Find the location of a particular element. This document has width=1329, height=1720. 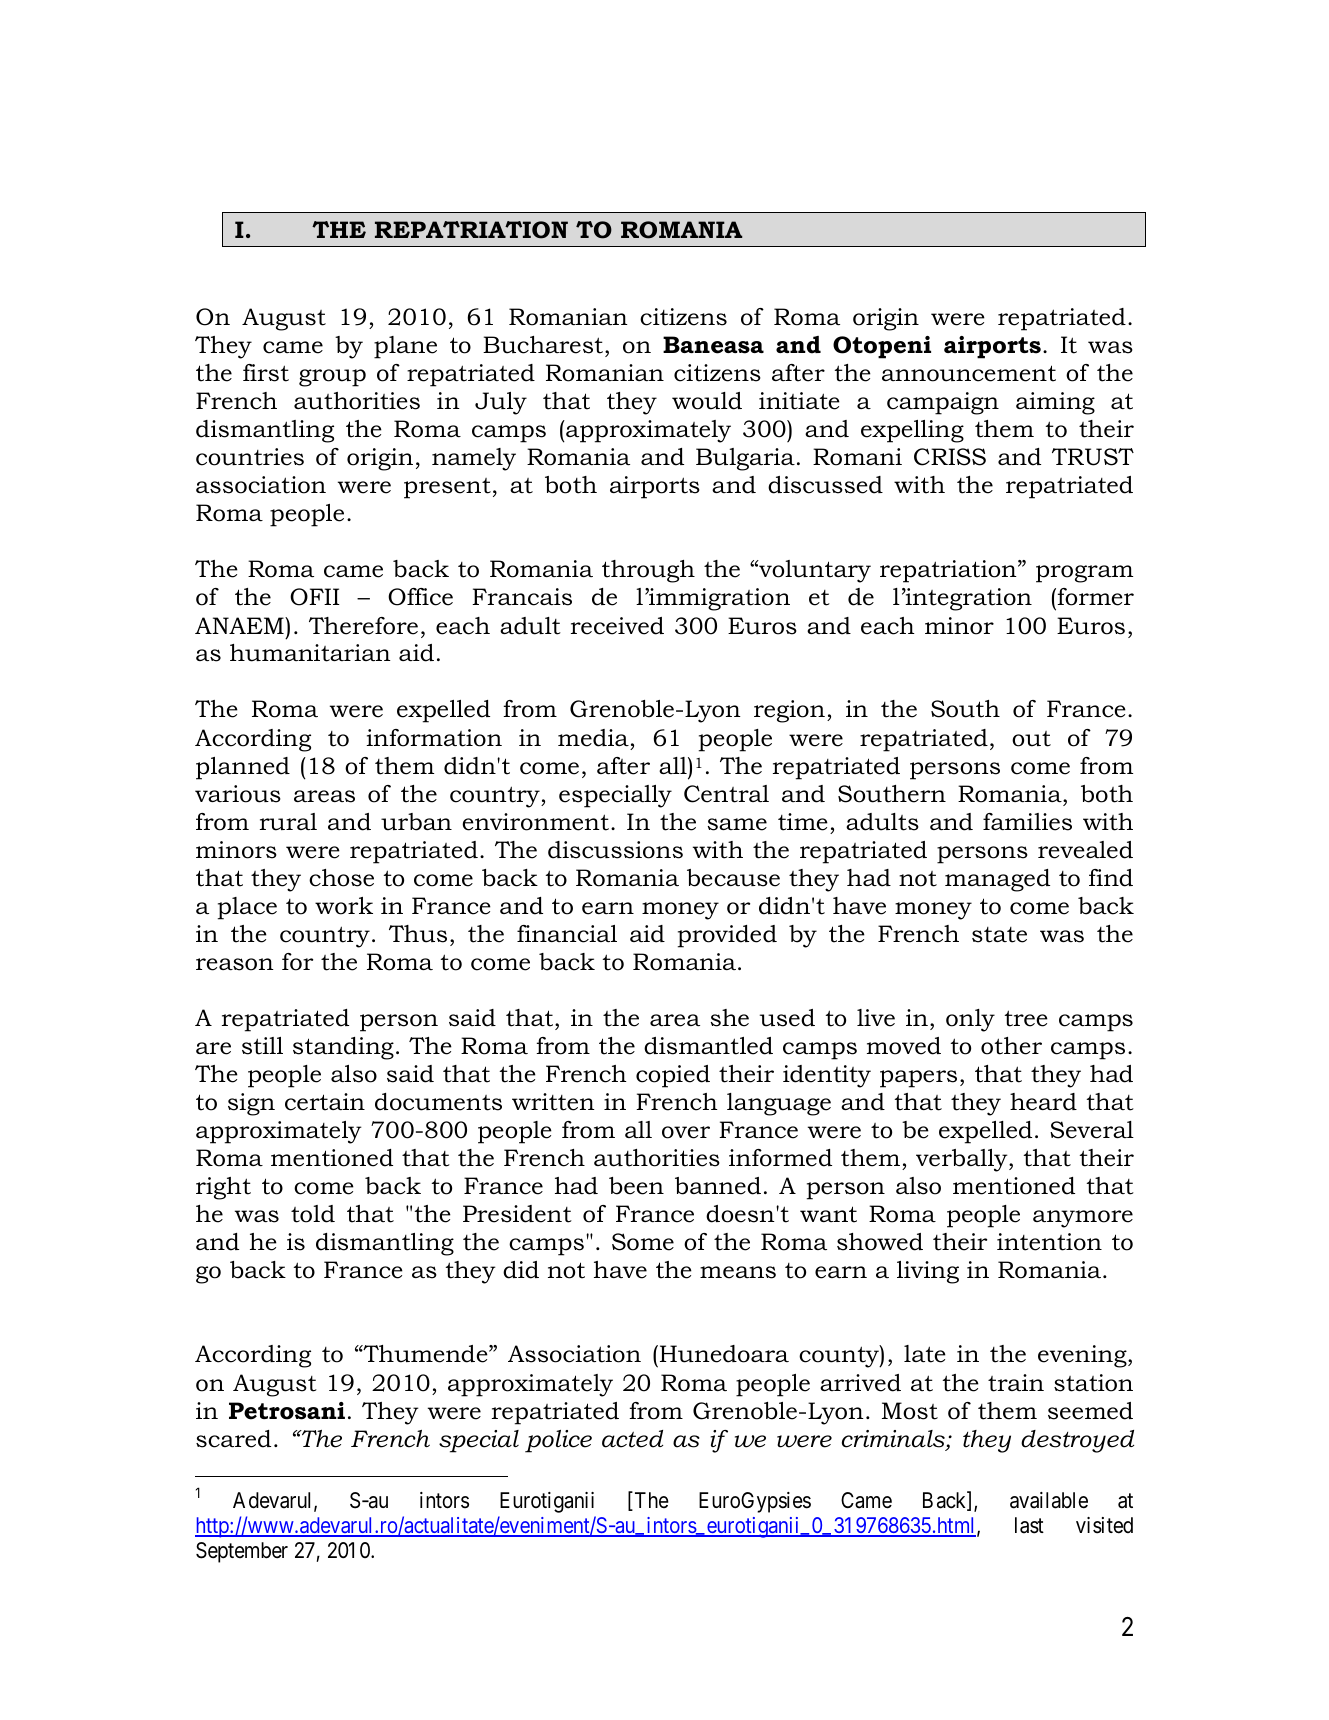

certain is located at coordinates (325, 1102).
